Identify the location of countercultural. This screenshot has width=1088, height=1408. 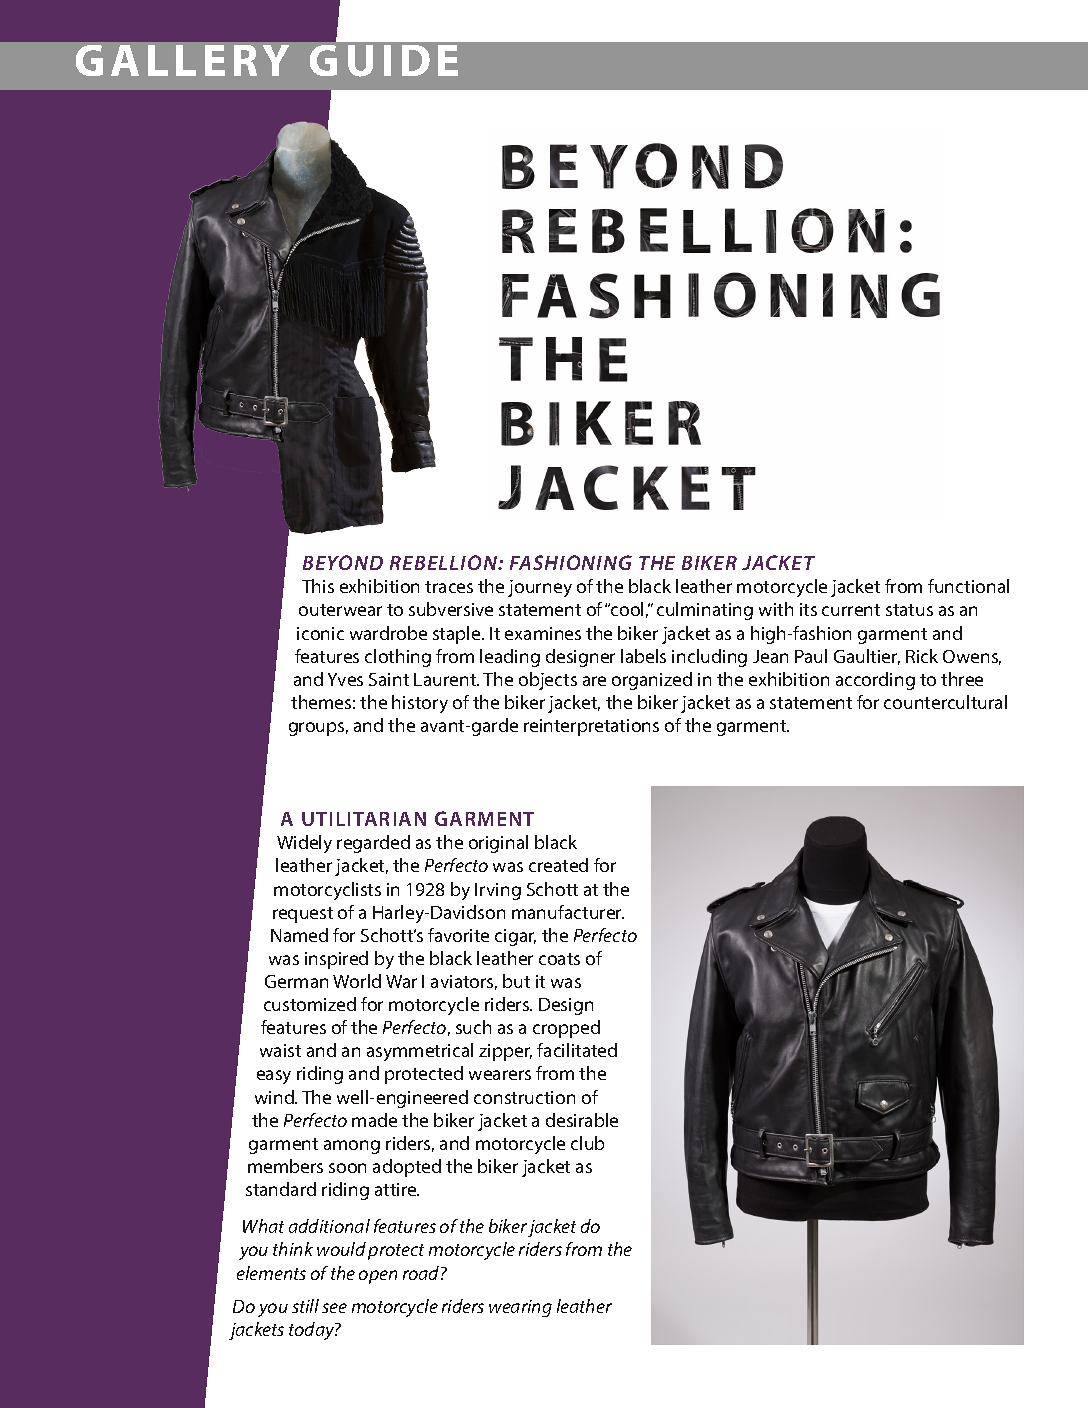
(945, 702).
